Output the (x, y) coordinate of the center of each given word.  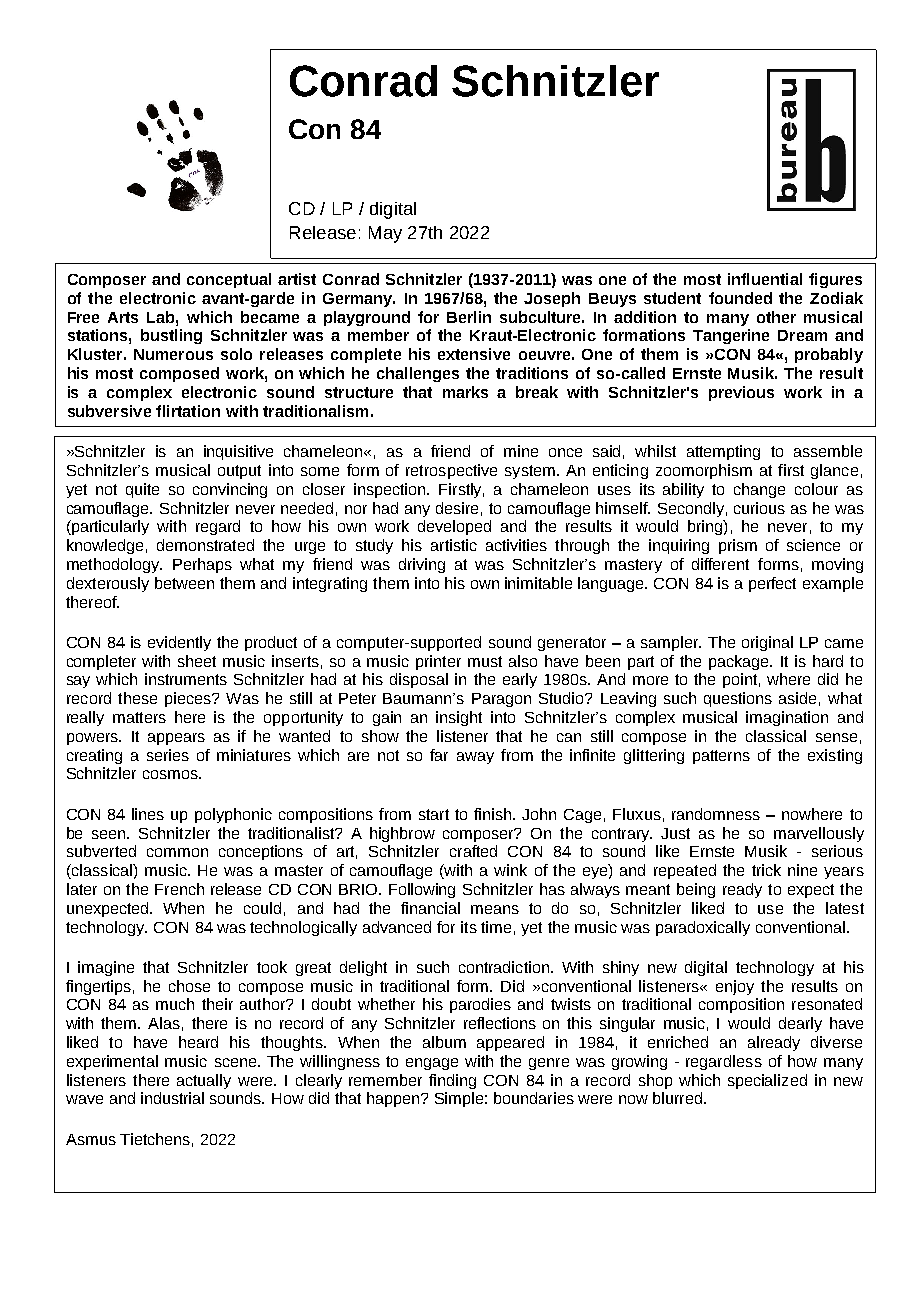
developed (454, 527)
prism (738, 546)
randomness (716, 814)
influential (765, 279)
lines (148, 814)
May (385, 234)
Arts (123, 317)
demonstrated (205, 545)
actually (204, 1081)
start (434, 814)
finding (452, 1081)
